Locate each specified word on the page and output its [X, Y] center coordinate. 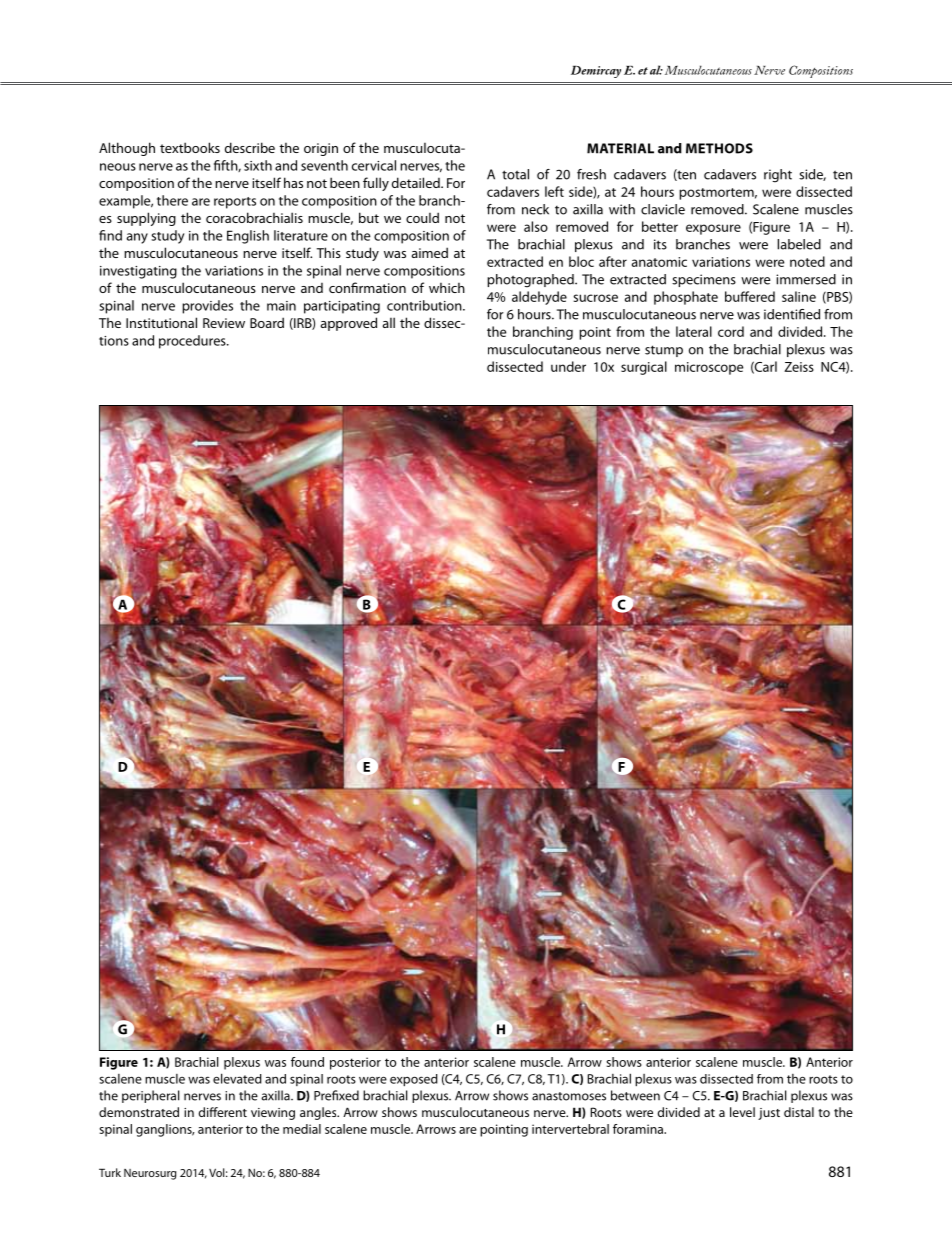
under [568, 366]
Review [224, 323]
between [635, 1095]
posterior [355, 1063]
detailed [417, 182]
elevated [237, 1078]
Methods [719, 148]
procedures [193, 342]
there [172, 200]
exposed [414, 1080]
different [223, 1112]
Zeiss [799, 367]
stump [664, 351]
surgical [644, 368]
